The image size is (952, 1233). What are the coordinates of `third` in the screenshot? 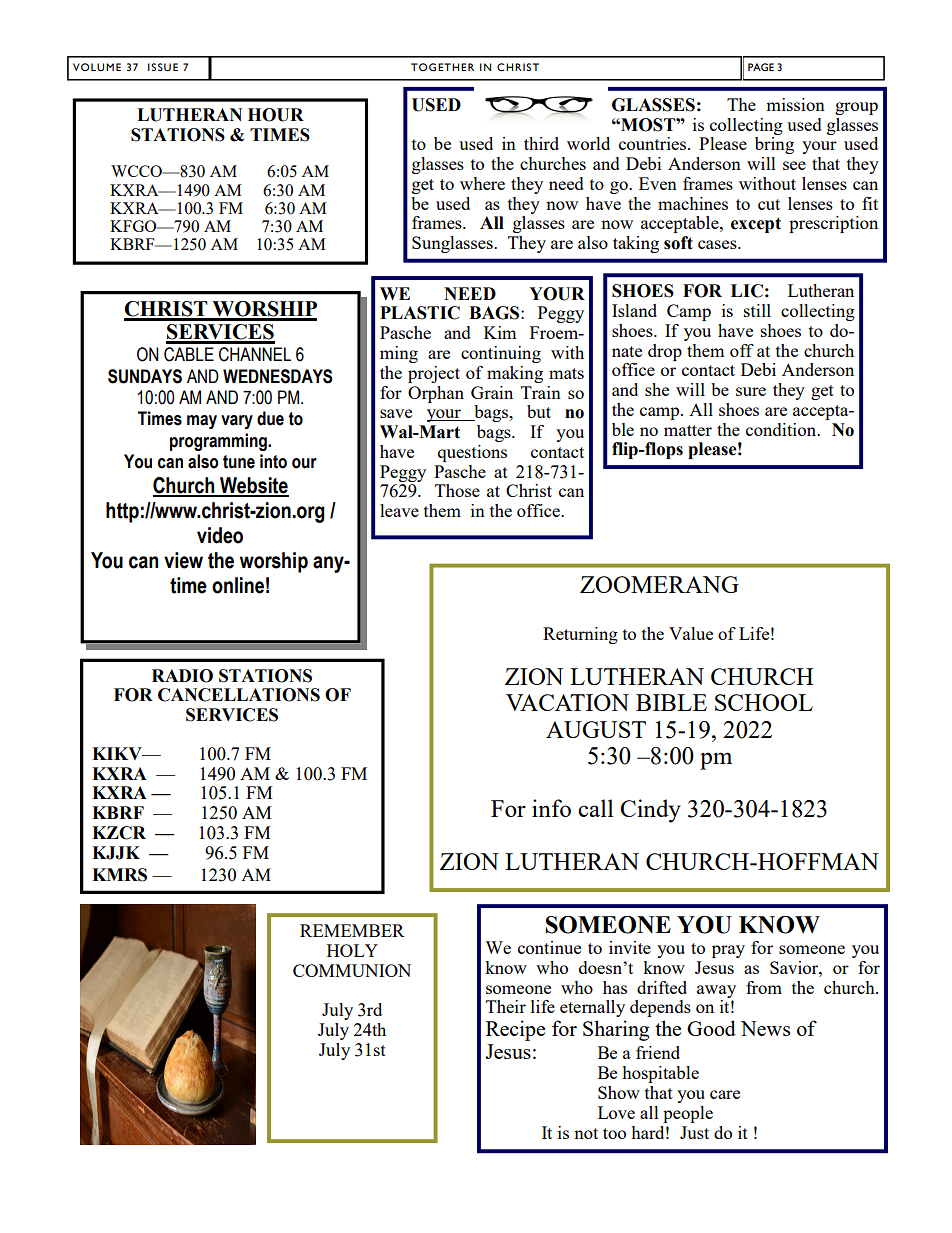 It's located at (541, 143).
